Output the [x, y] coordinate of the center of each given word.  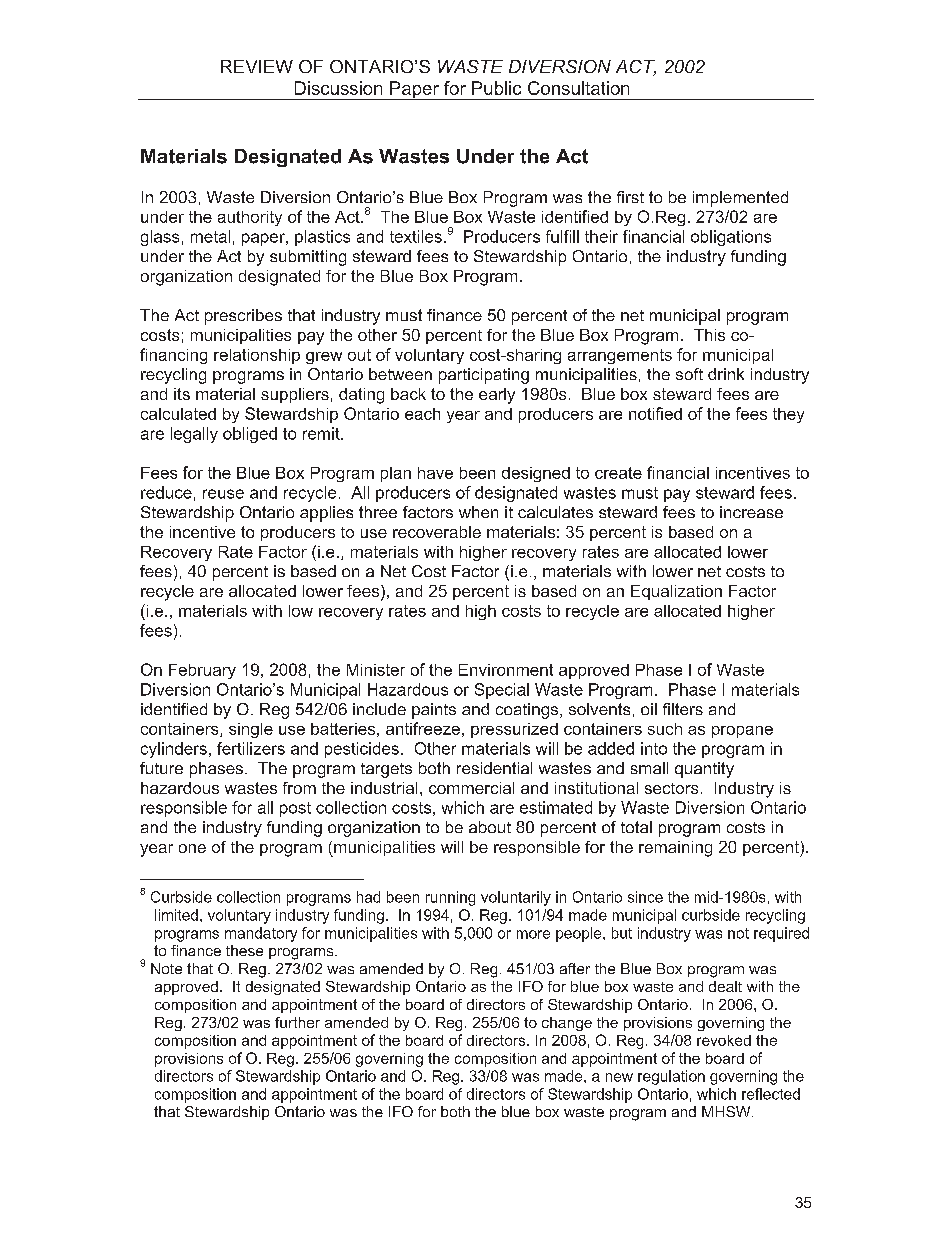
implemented [740, 199]
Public [496, 88]
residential [494, 768]
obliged [250, 435]
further [297, 1022]
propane [742, 732]
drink [726, 374]
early [497, 396]
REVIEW [257, 66]
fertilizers [251, 748]
